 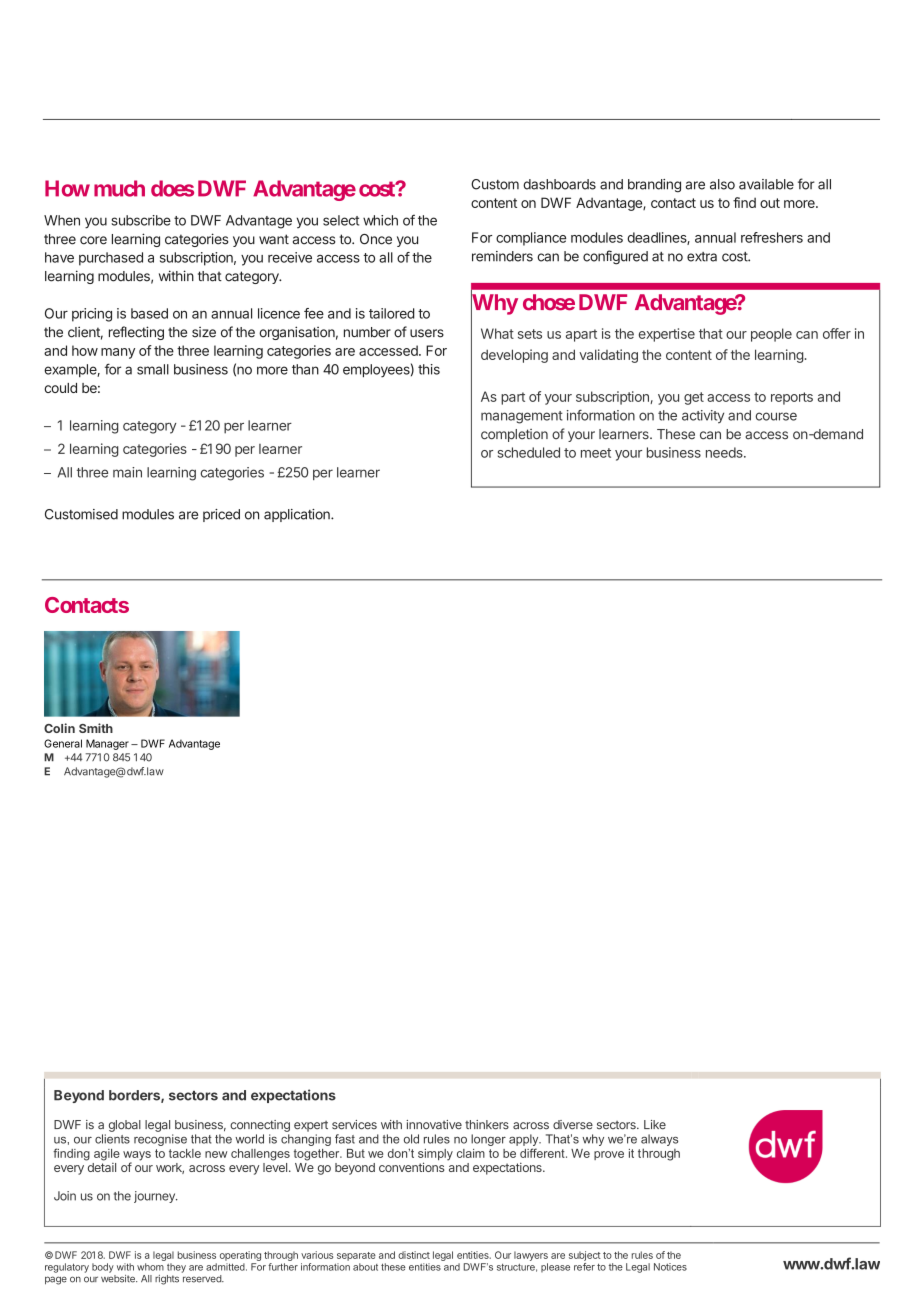 I want to click on which, so click(x=380, y=220).
